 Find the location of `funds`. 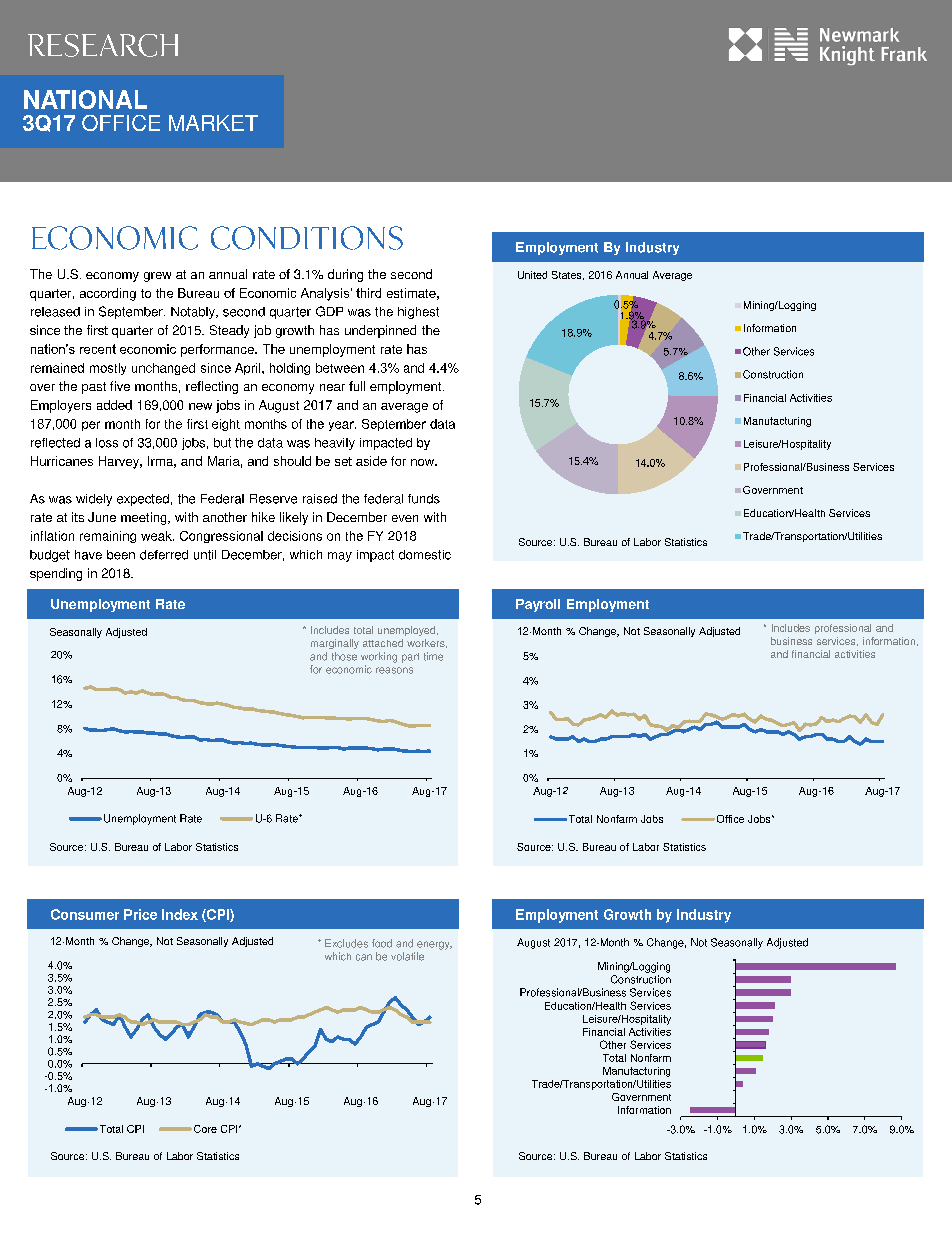

funds is located at coordinates (424, 499).
